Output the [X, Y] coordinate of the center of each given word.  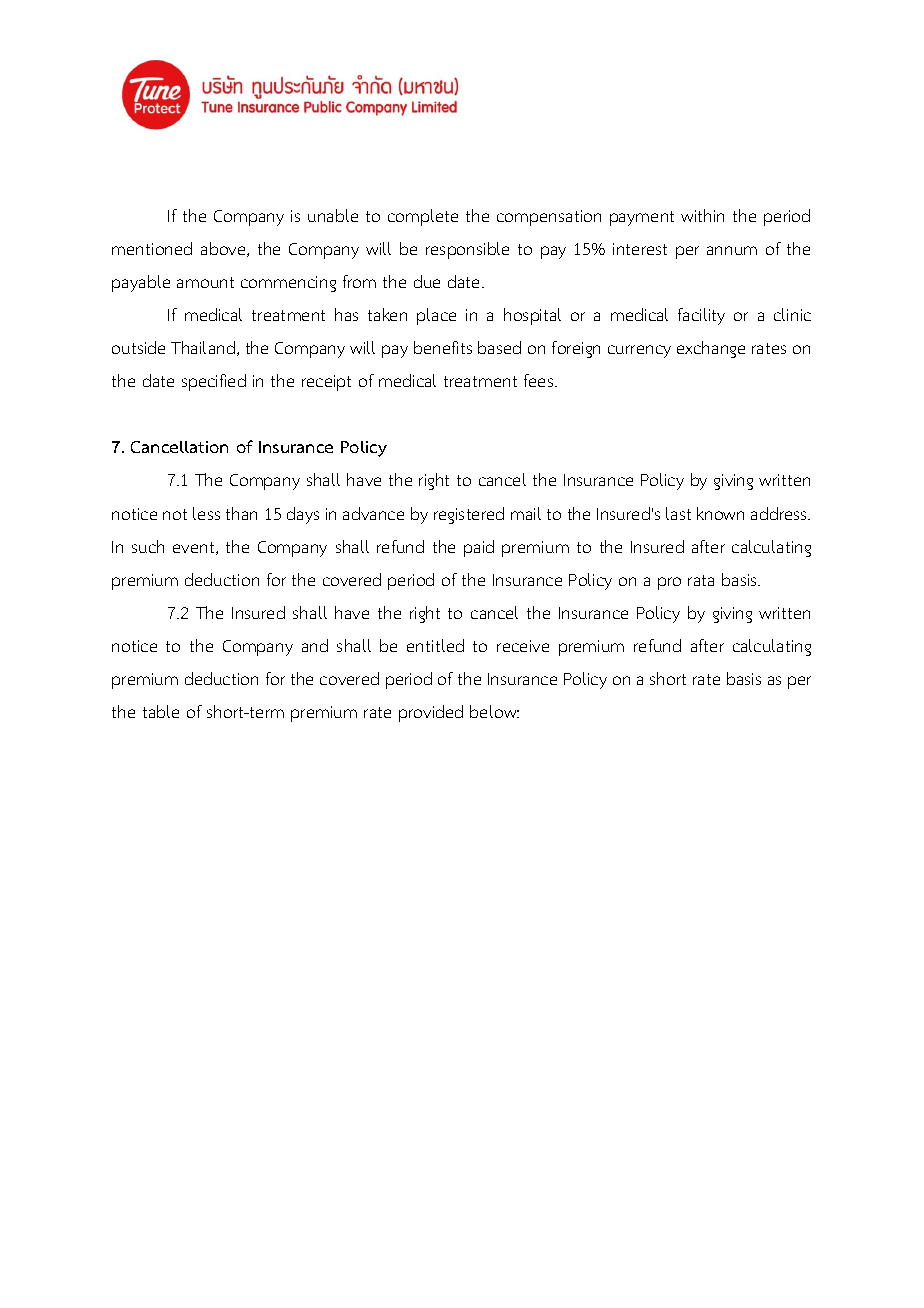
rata [701, 580]
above [224, 249]
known [720, 513]
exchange [711, 349]
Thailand [203, 347]
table [161, 711]
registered [469, 515]
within [702, 215]
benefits [443, 347]
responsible [467, 250]
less [206, 513]
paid [479, 548]
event [195, 548]
